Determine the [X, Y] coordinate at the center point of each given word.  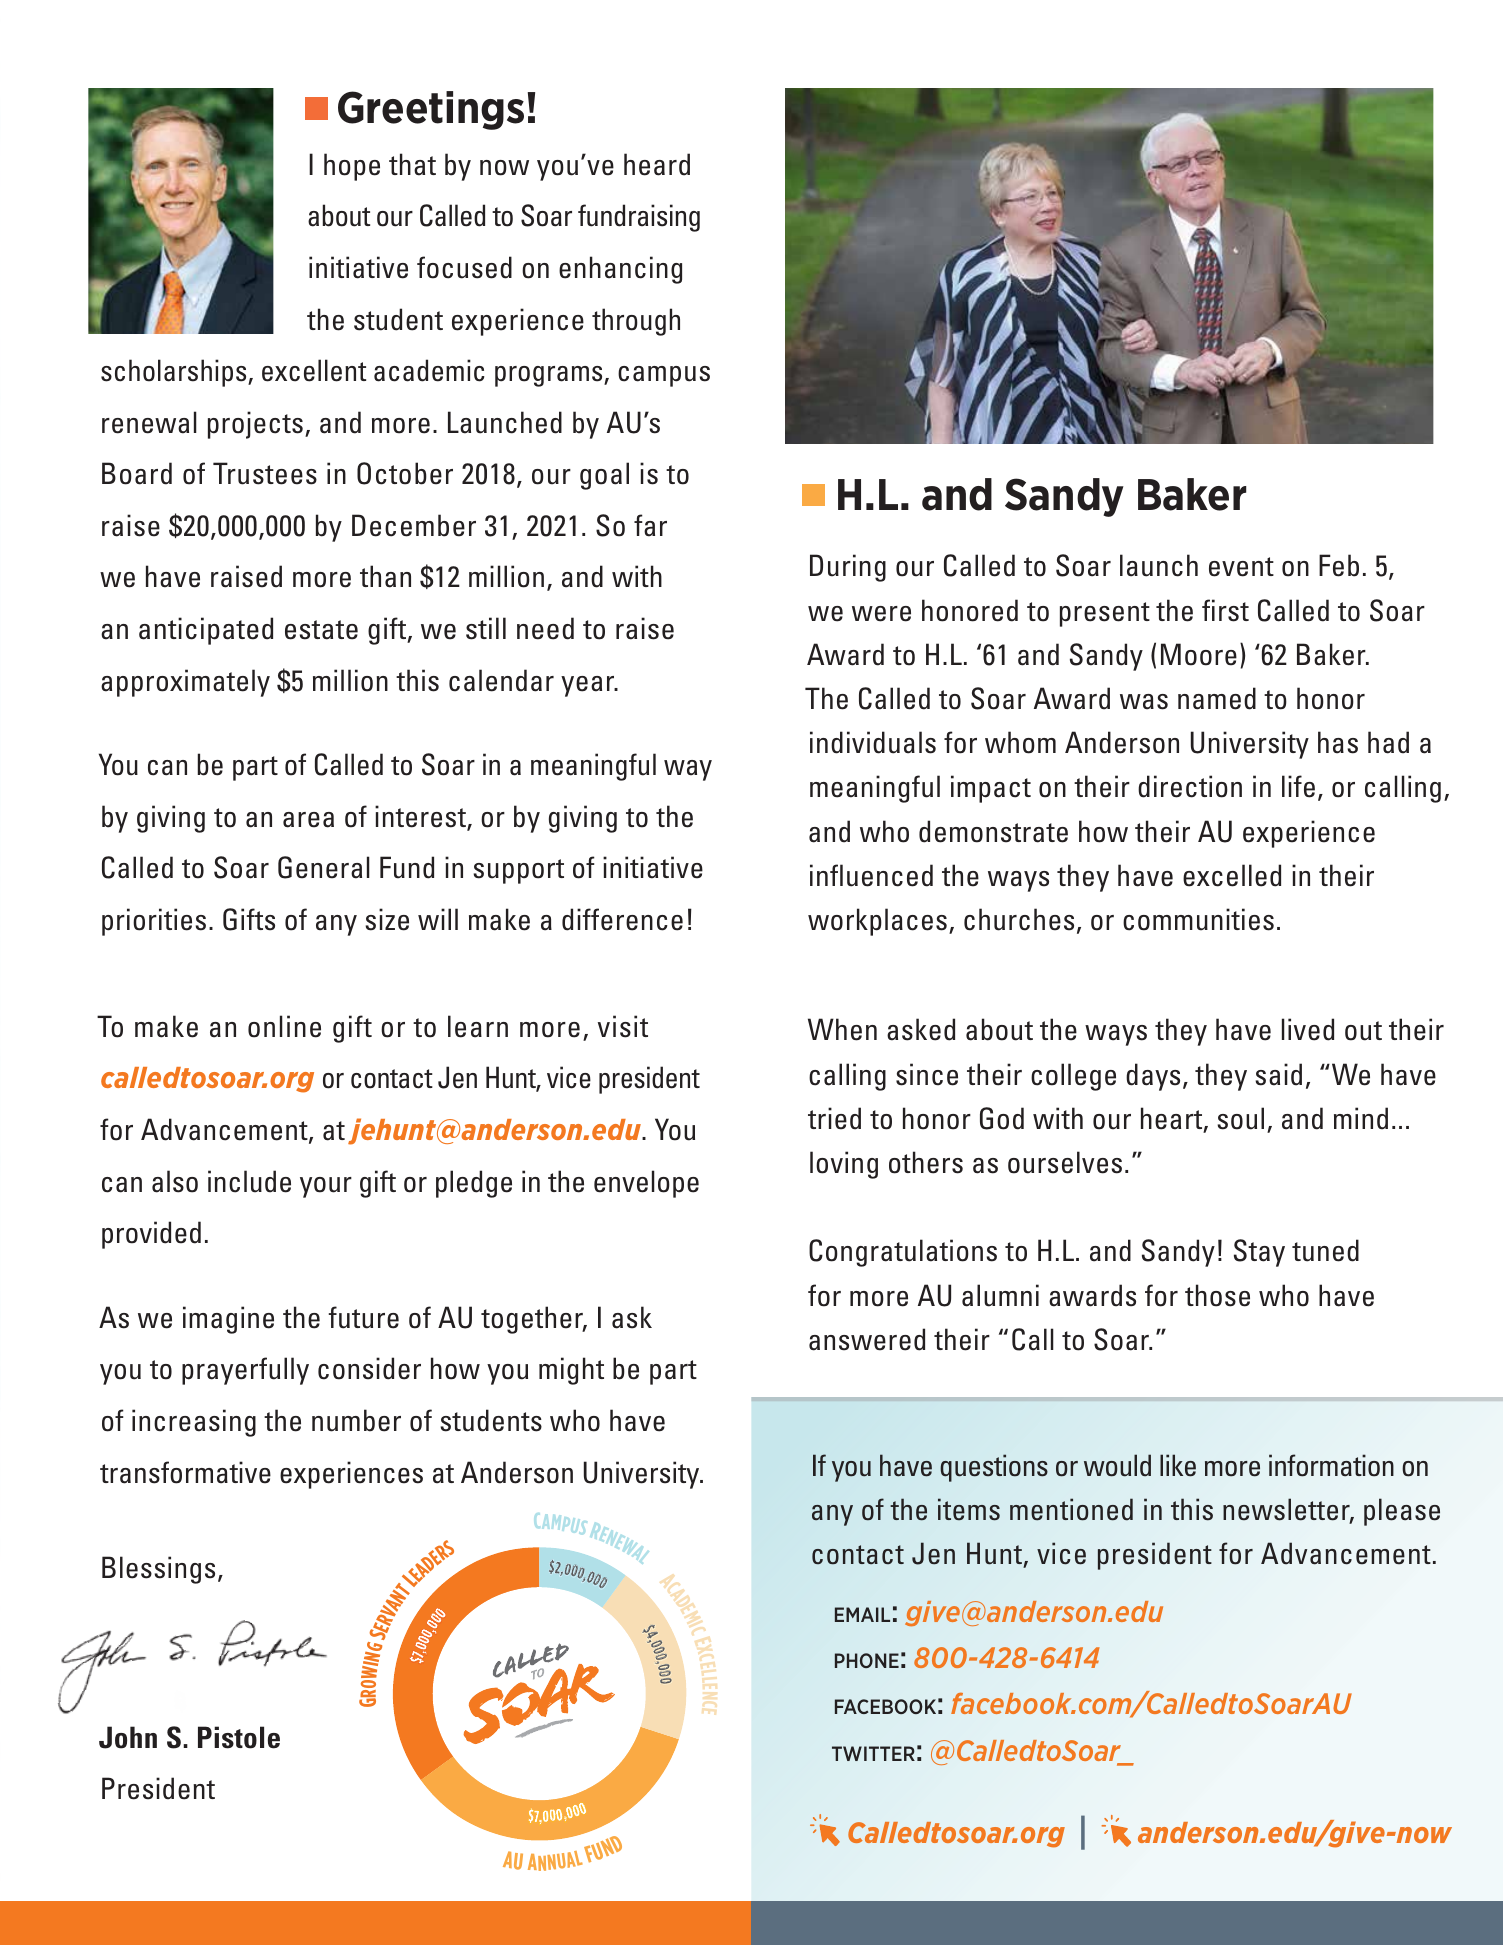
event [1241, 567]
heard [657, 164]
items [969, 1509]
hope [352, 167]
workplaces [877, 922]
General [324, 867]
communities [1198, 919]
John [128, 1737]
